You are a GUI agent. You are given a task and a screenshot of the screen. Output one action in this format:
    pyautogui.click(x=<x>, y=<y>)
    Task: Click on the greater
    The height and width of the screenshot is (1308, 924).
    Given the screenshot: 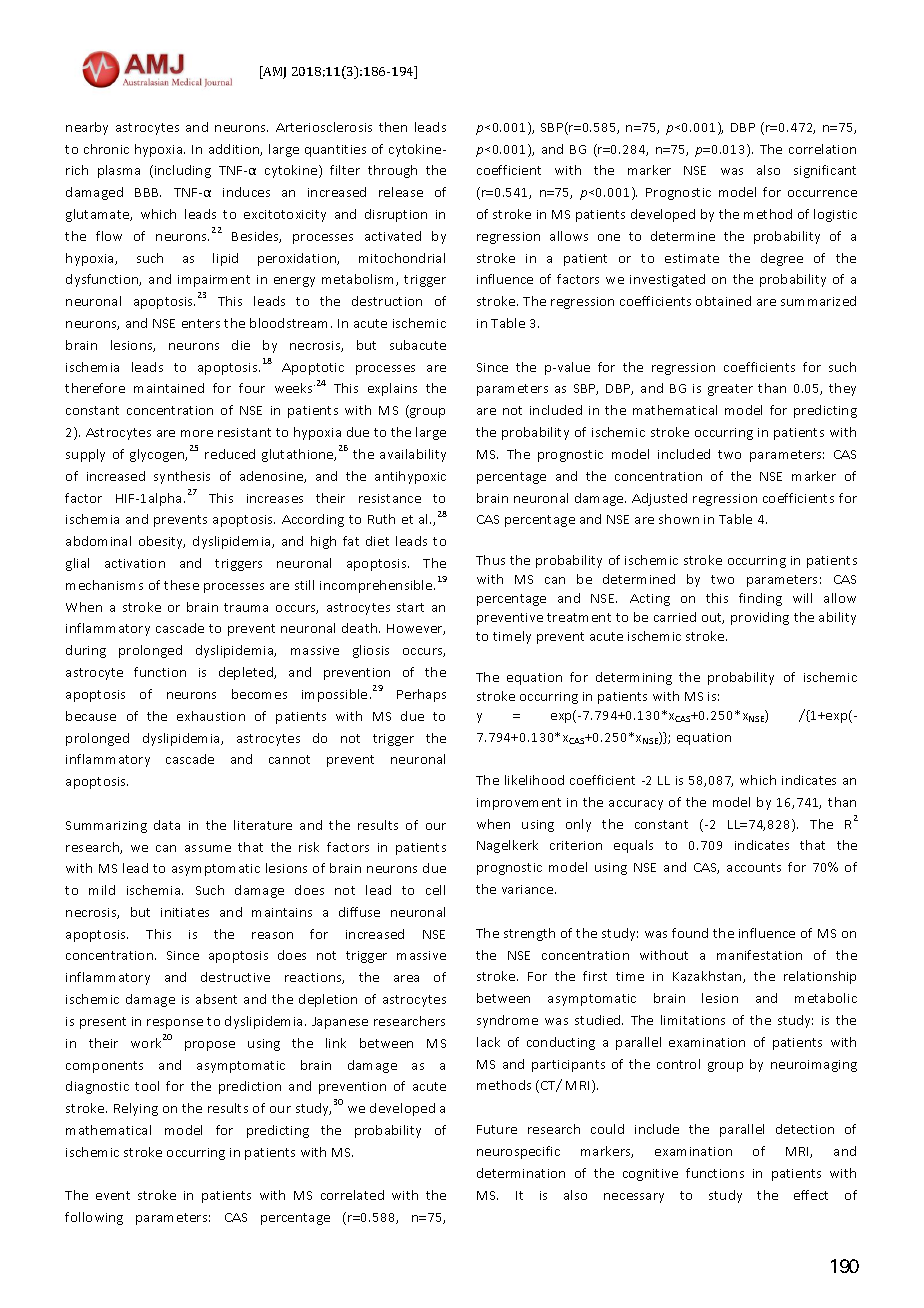 What is the action you would take?
    pyautogui.click(x=730, y=390)
